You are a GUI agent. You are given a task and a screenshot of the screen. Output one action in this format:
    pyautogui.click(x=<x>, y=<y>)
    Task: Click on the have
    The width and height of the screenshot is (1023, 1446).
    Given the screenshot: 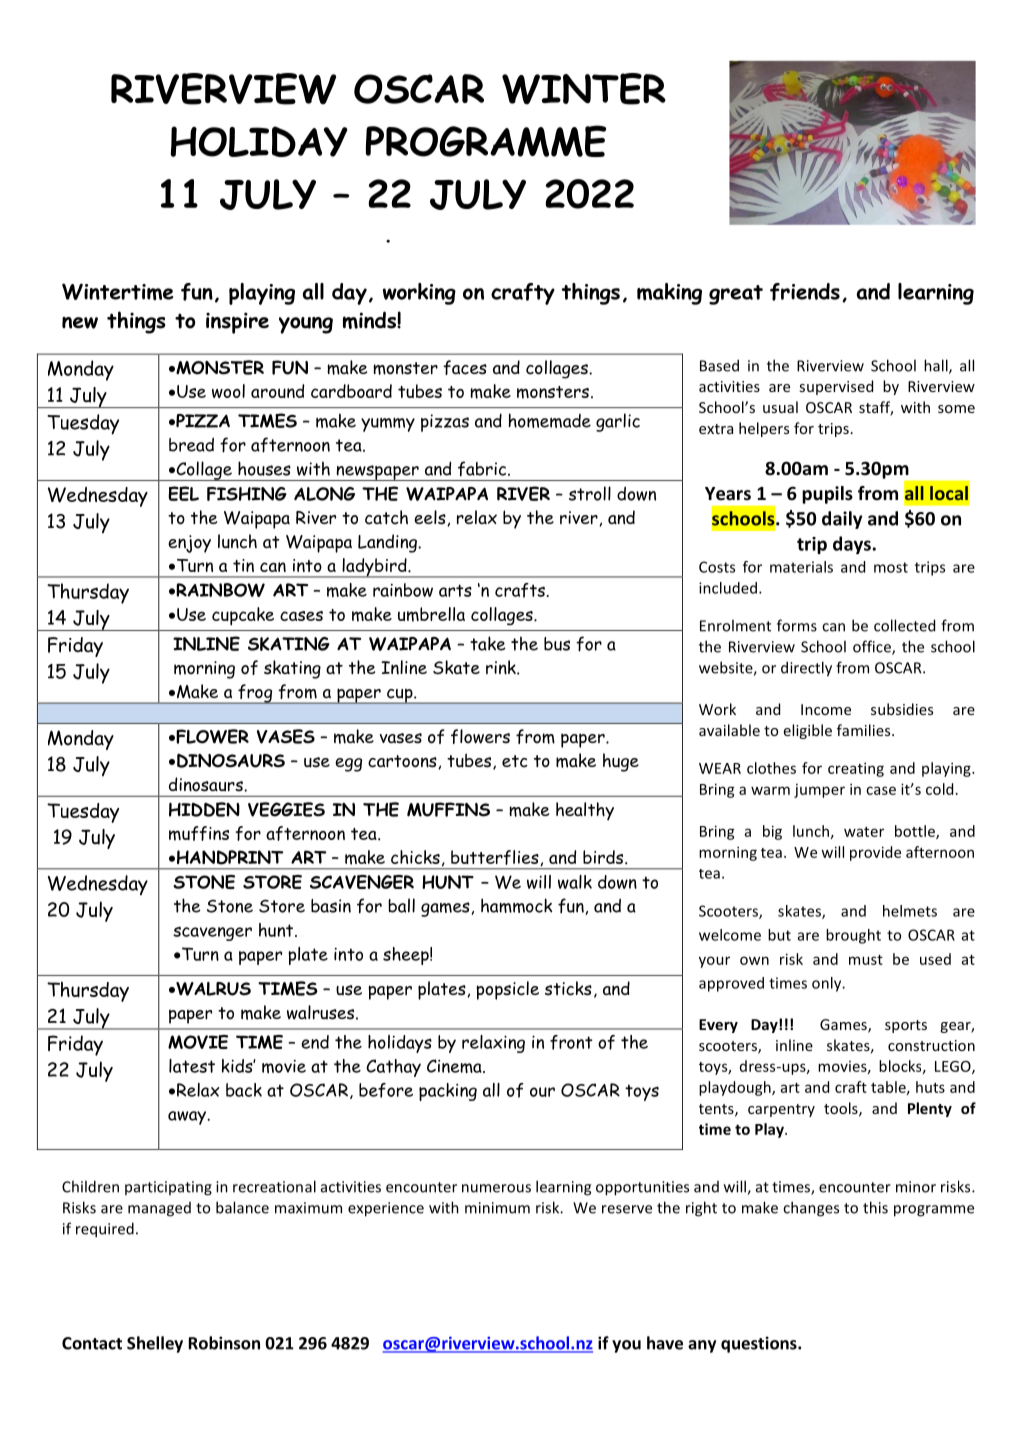 What is the action you would take?
    pyautogui.click(x=665, y=1343)
